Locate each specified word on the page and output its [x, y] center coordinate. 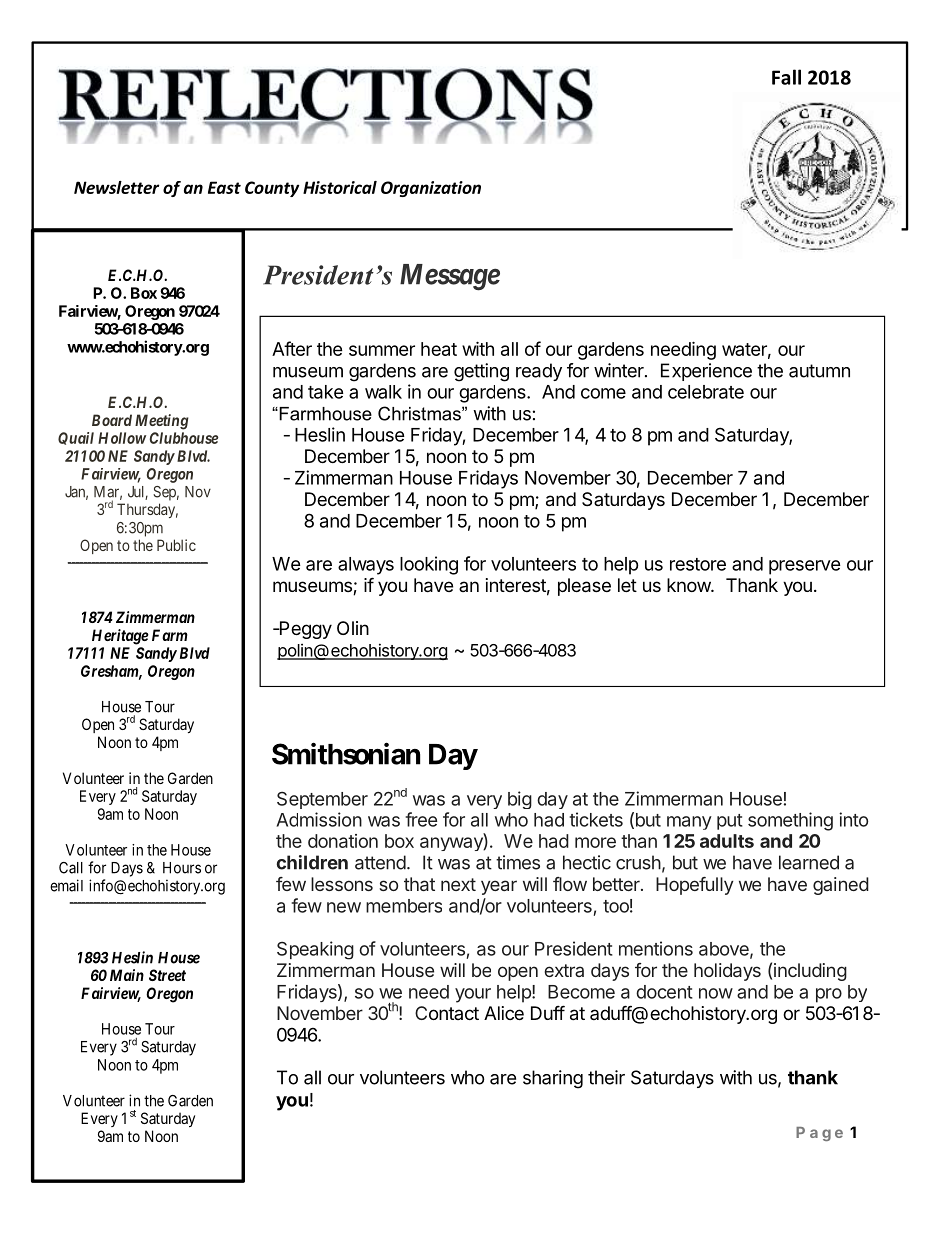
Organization [431, 189]
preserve [805, 567]
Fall [786, 77]
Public [176, 545]
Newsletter [116, 187]
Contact [447, 1013]
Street [167, 975]
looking [429, 565]
